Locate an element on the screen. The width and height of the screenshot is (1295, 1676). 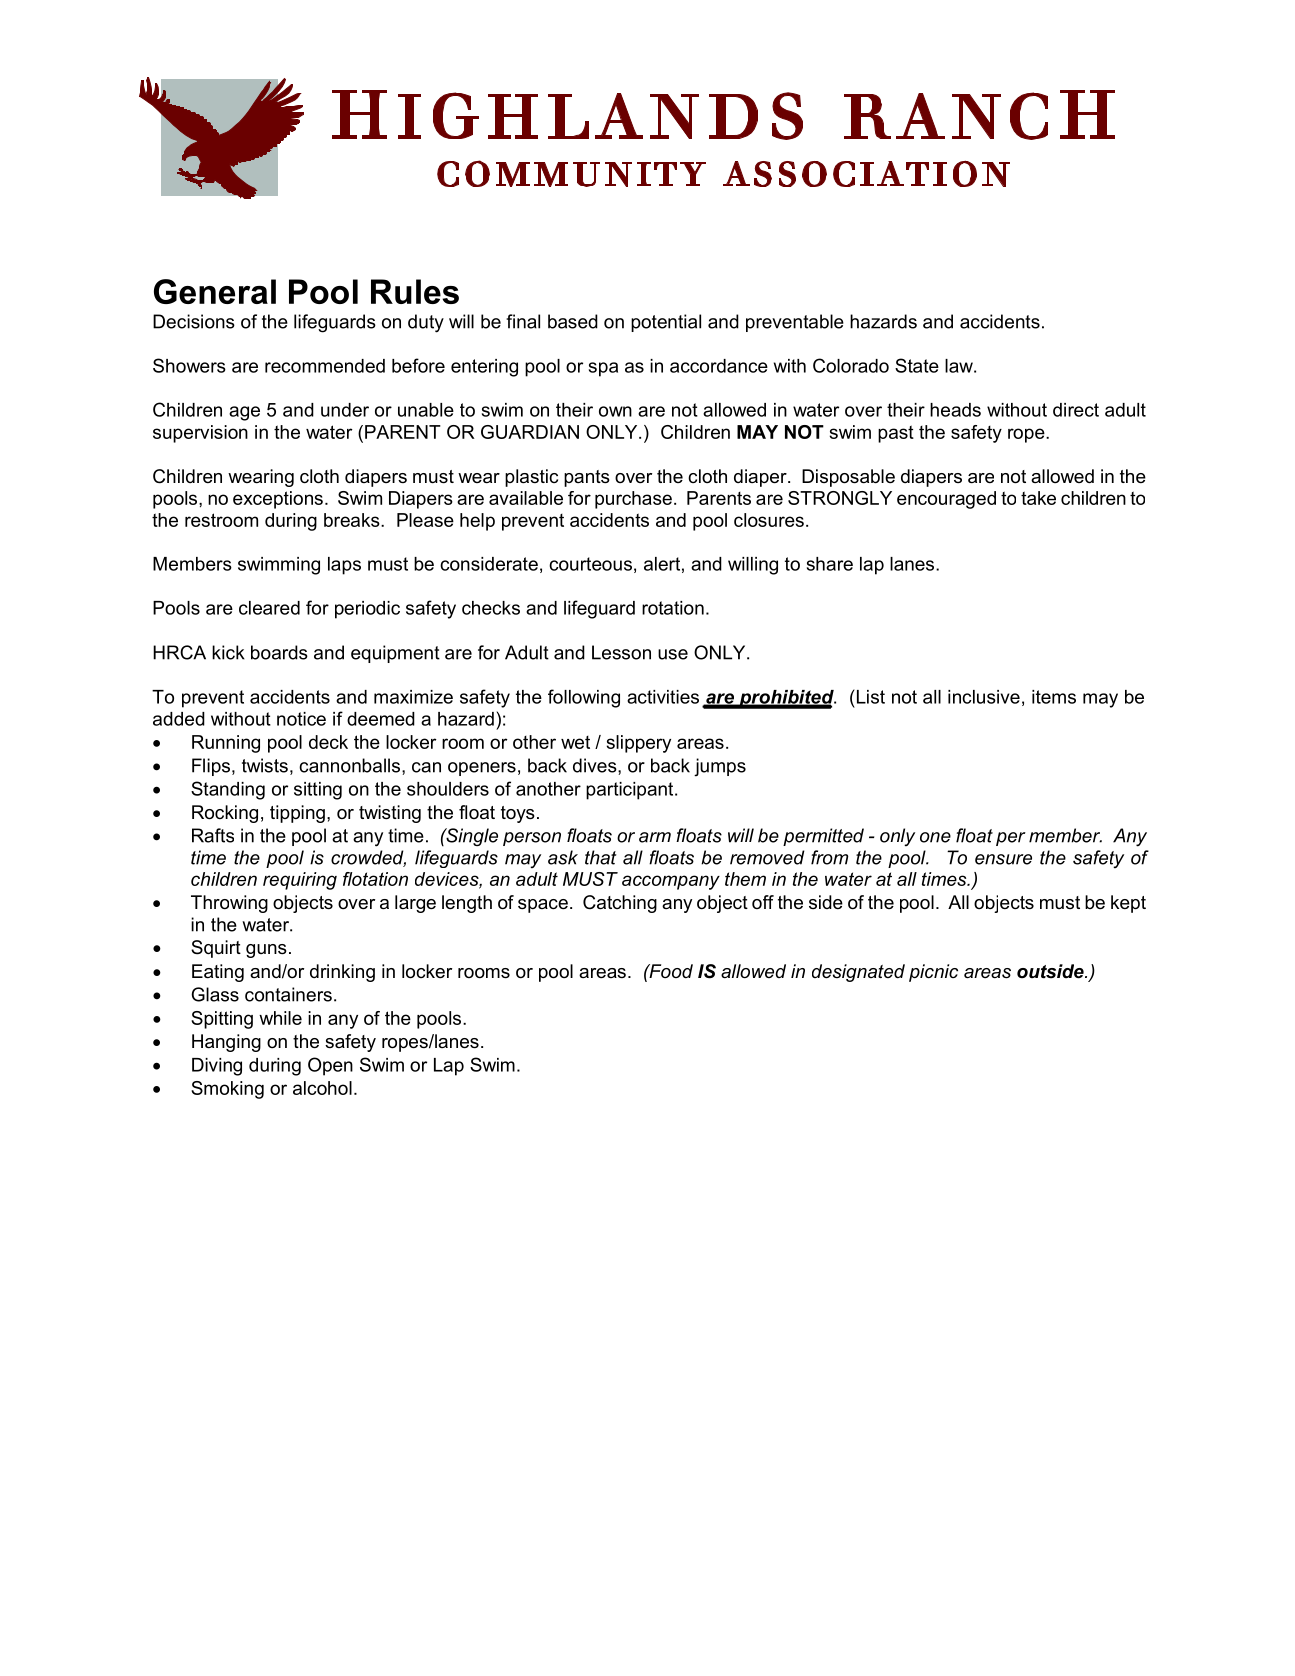
General is located at coordinates (215, 291).
